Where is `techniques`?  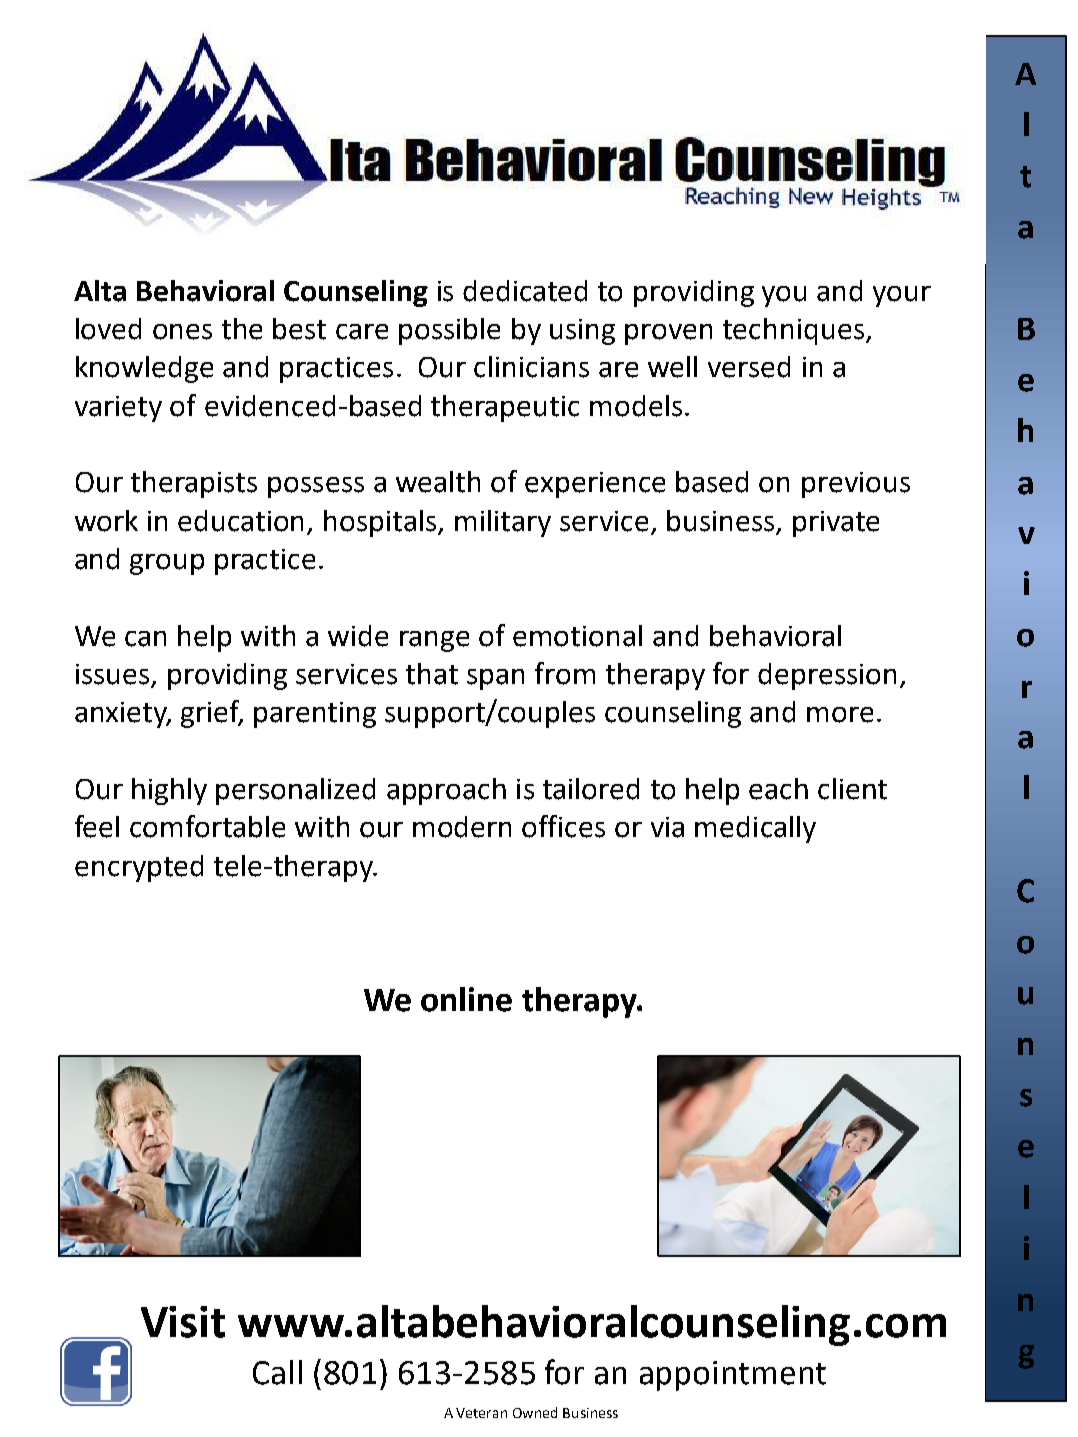 techniques is located at coordinates (793, 331).
